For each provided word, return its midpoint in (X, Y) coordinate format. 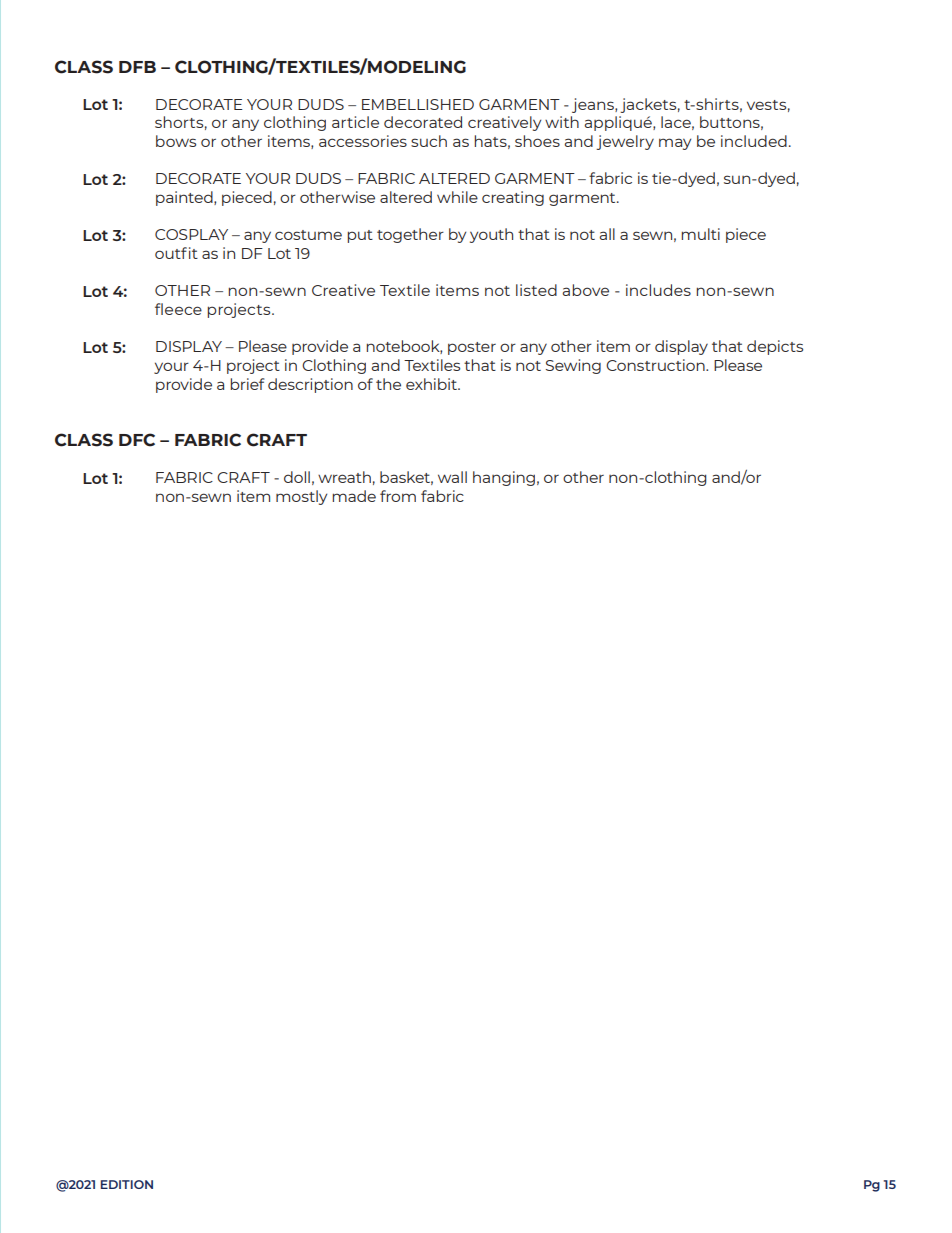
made (354, 496)
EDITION (127, 1184)
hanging (504, 478)
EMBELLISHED (418, 104)
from (398, 496)
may (675, 144)
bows (176, 141)
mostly (301, 497)
